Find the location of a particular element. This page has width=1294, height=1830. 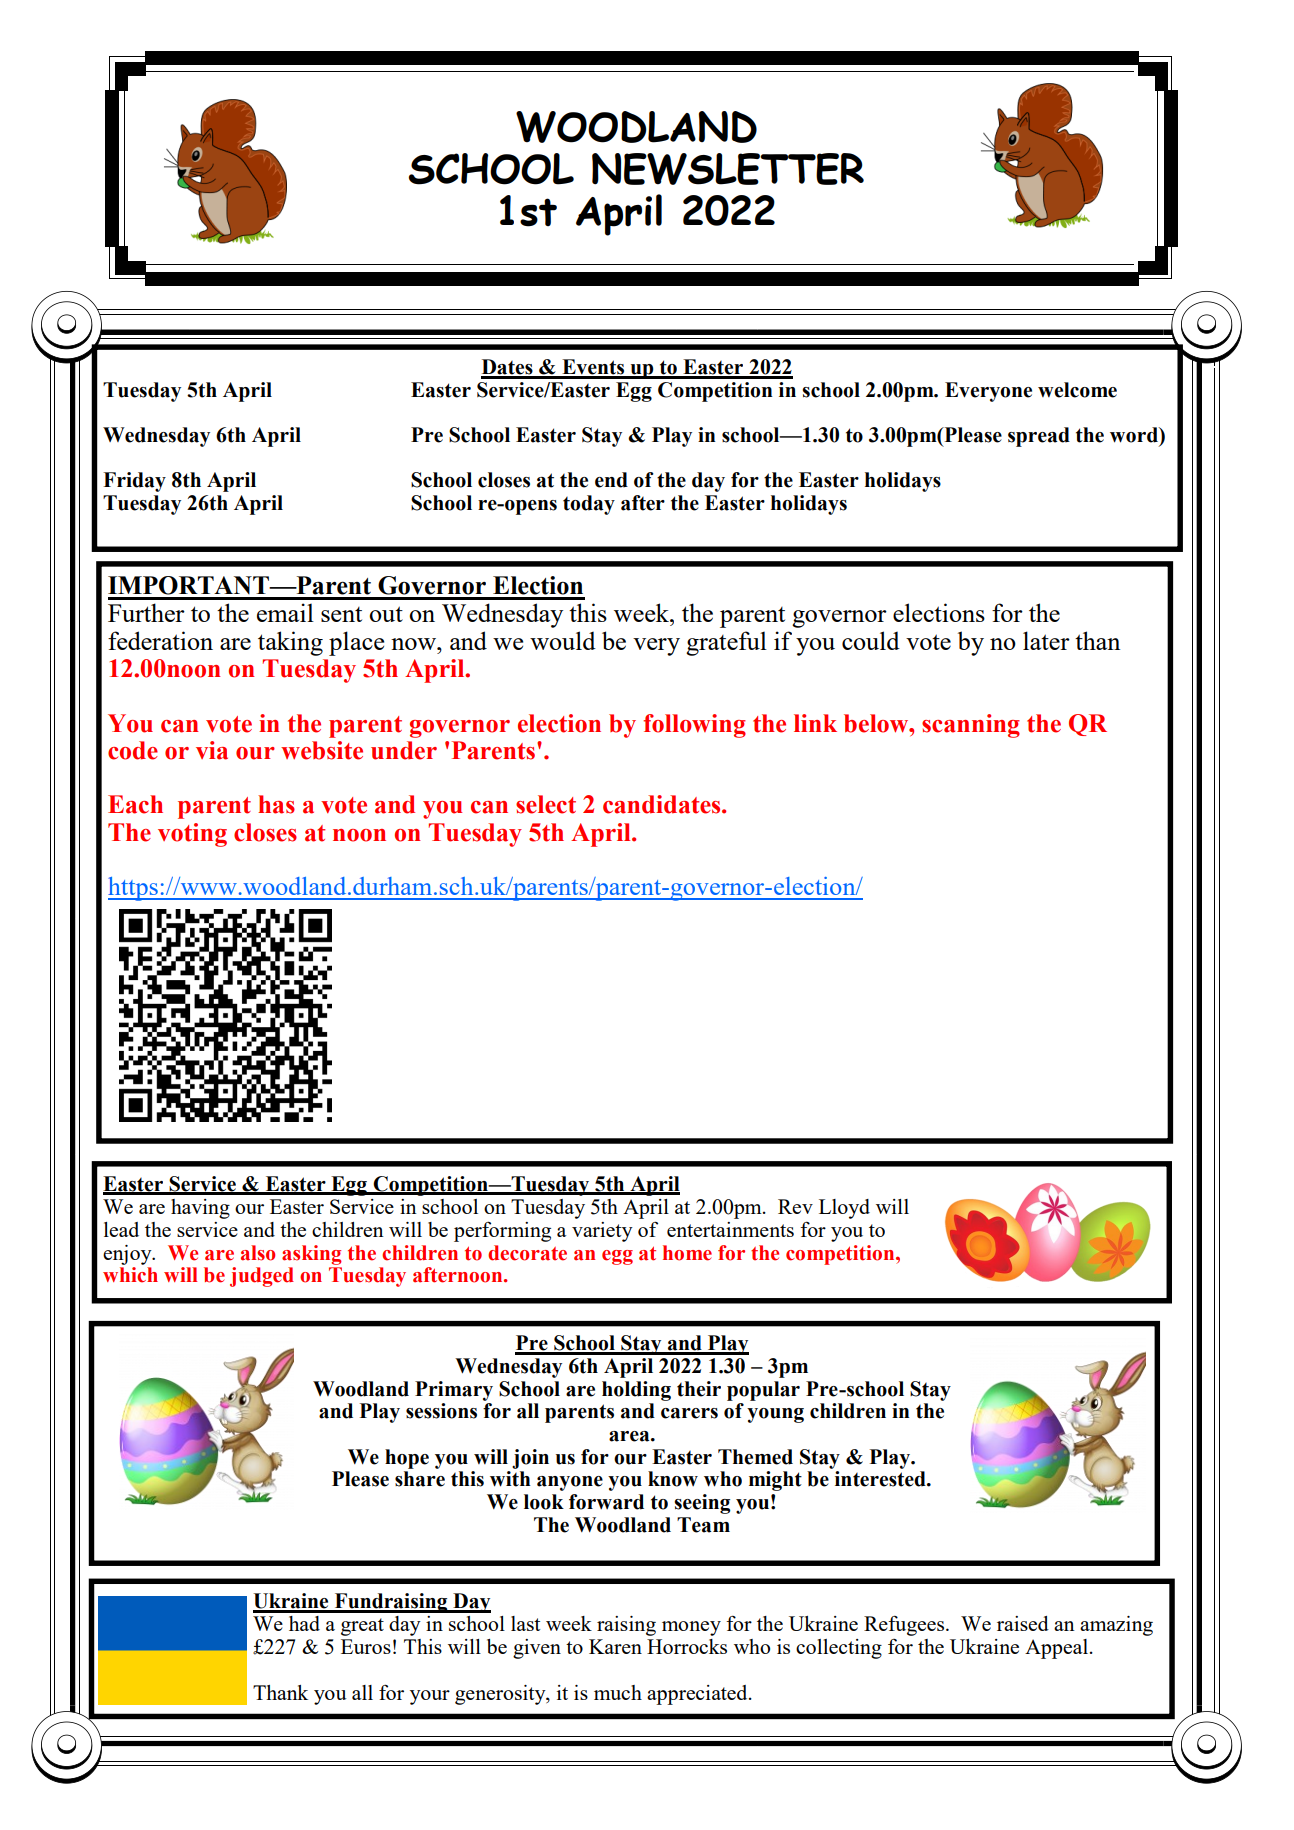

Lloyd is located at coordinates (844, 1209).
